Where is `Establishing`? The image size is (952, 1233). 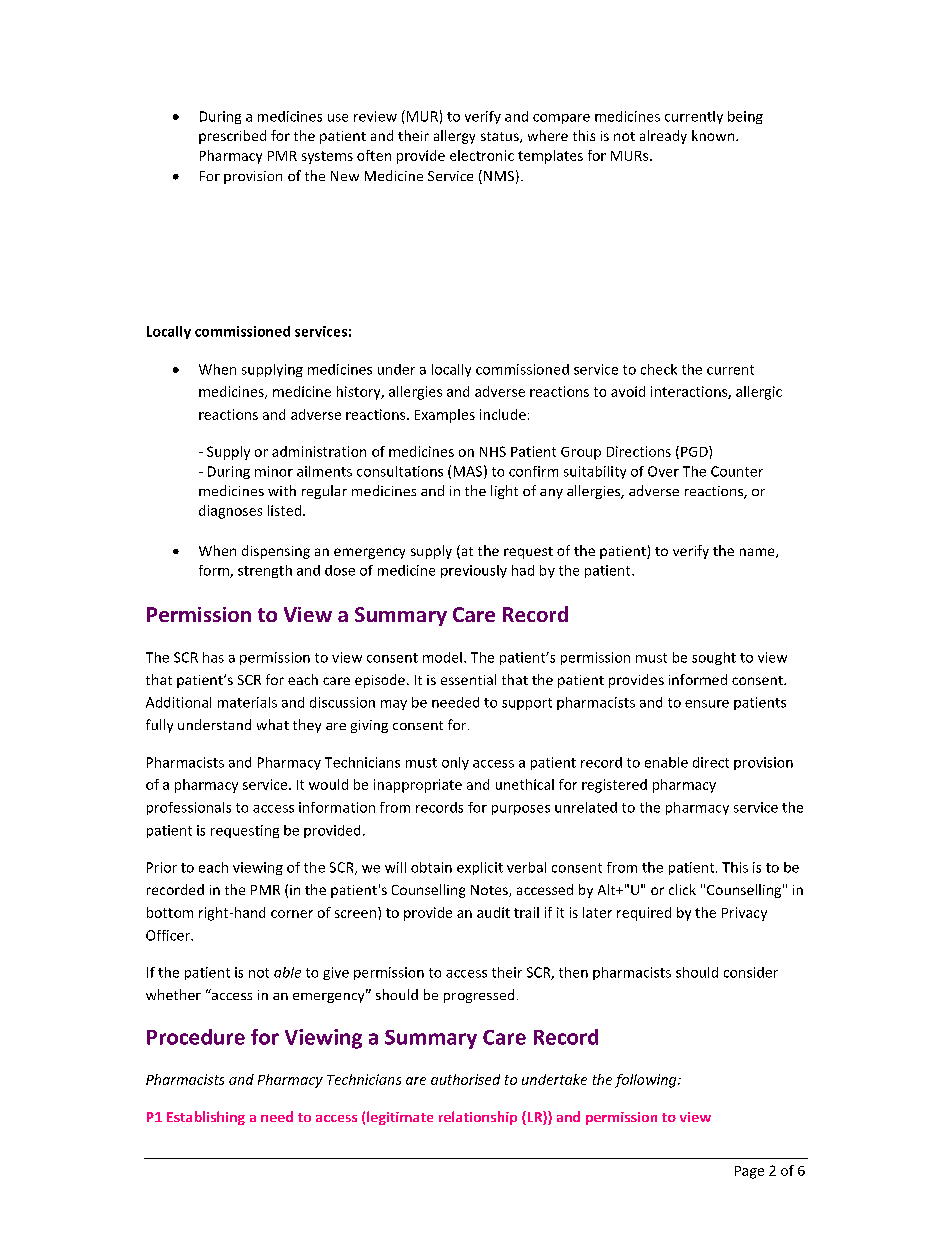
Establishing is located at coordinates (206, 1118).
